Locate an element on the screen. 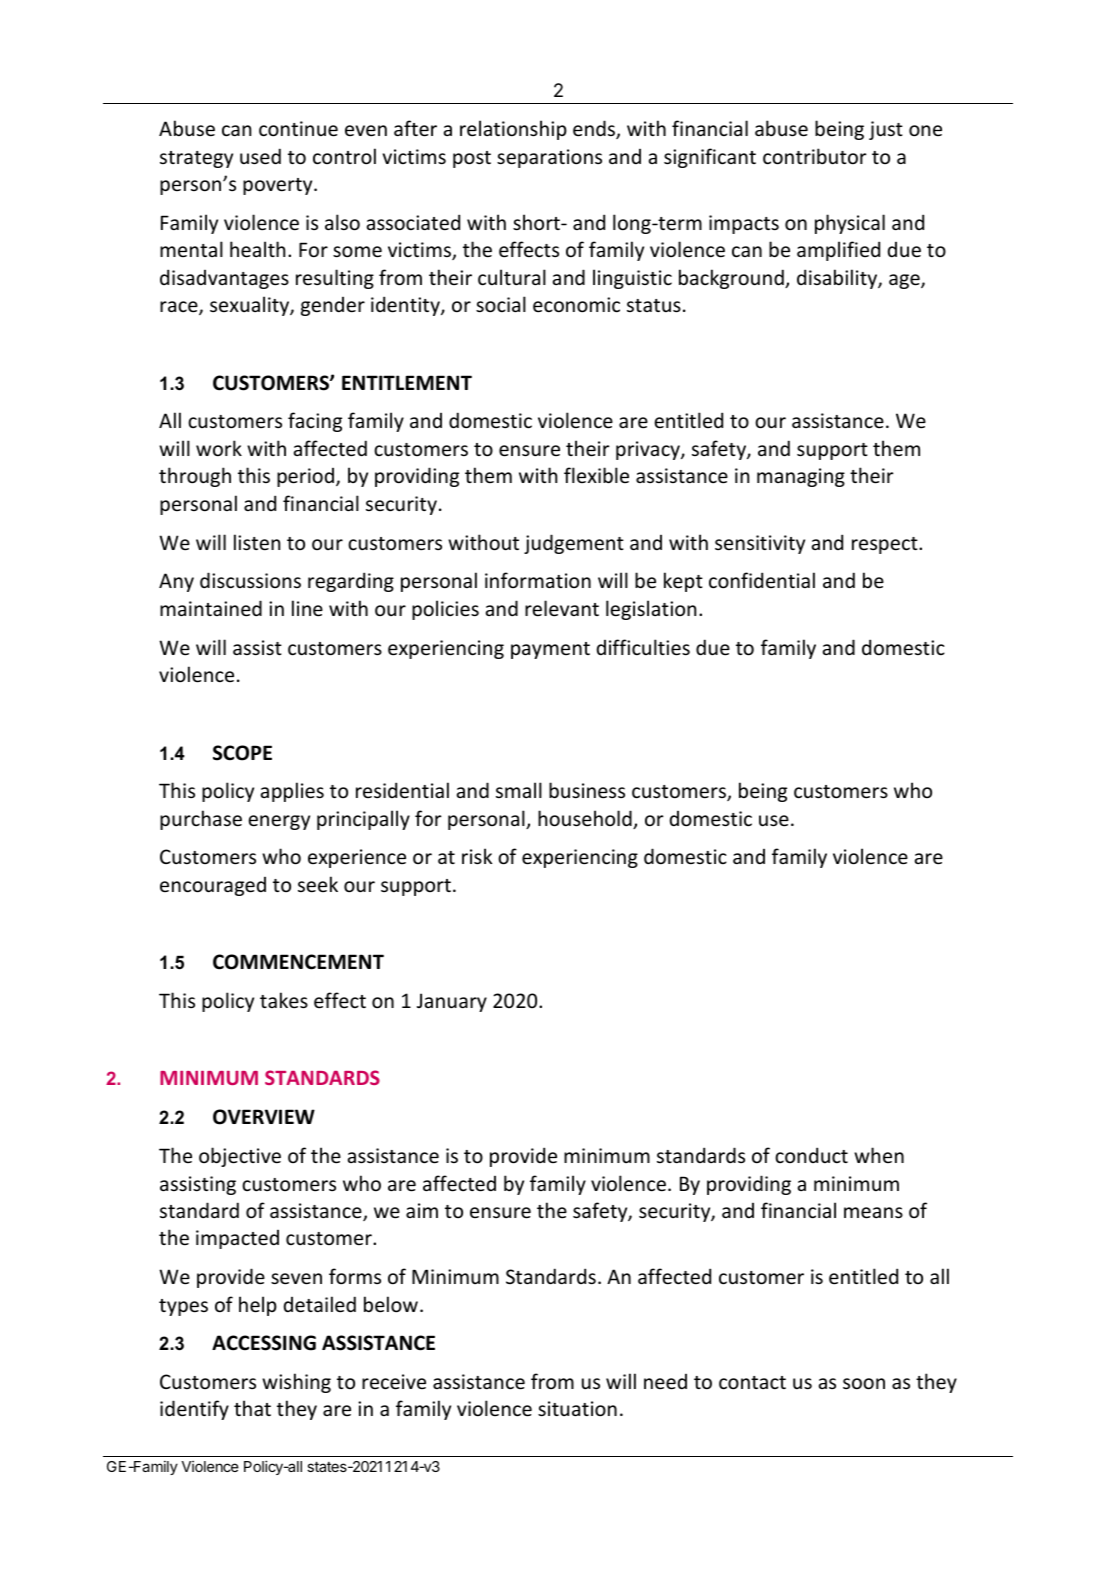  respect is located at coordinates (886, 545).
